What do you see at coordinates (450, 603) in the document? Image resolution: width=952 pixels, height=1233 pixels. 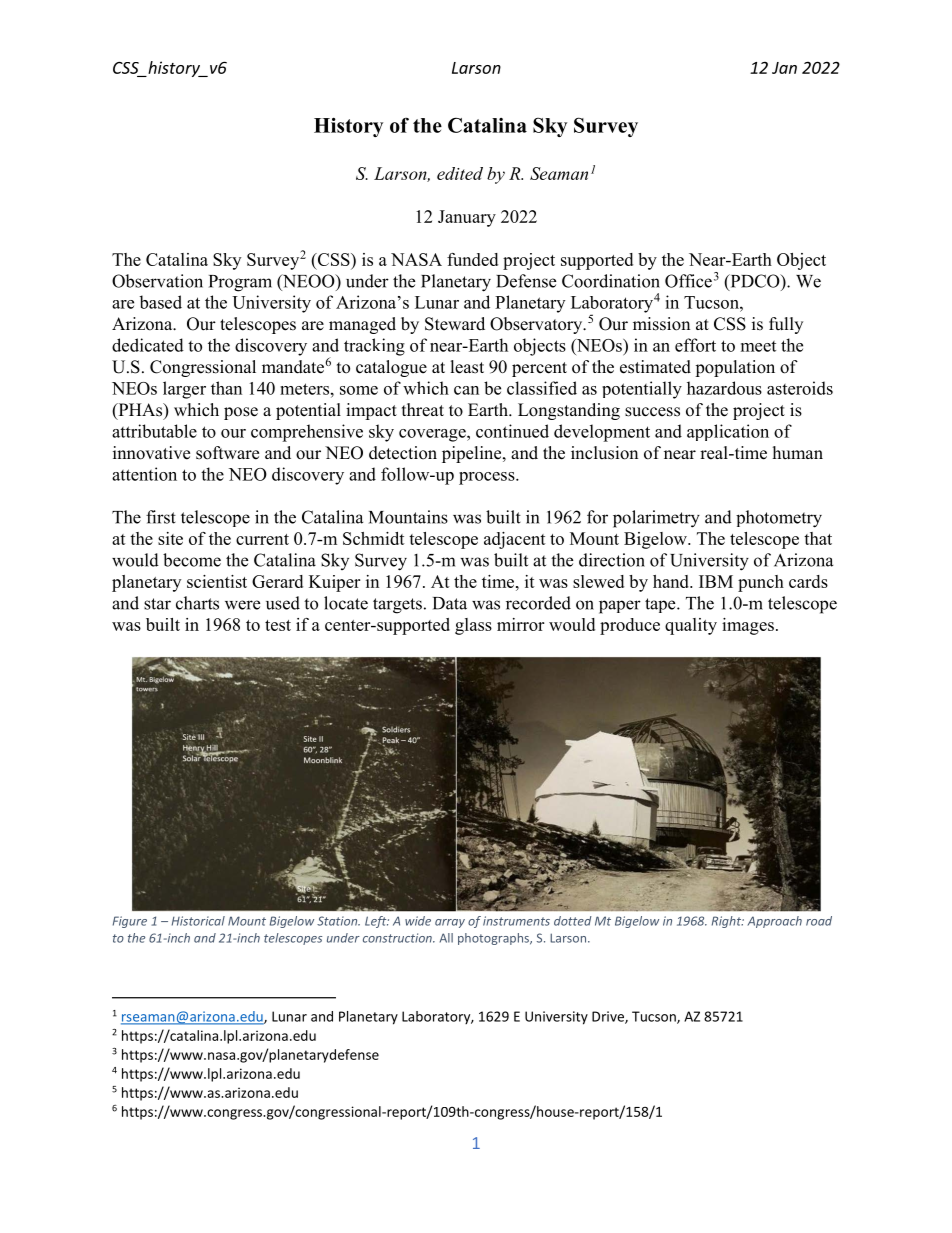 I see `Data` at bounding box center [450, 603].
